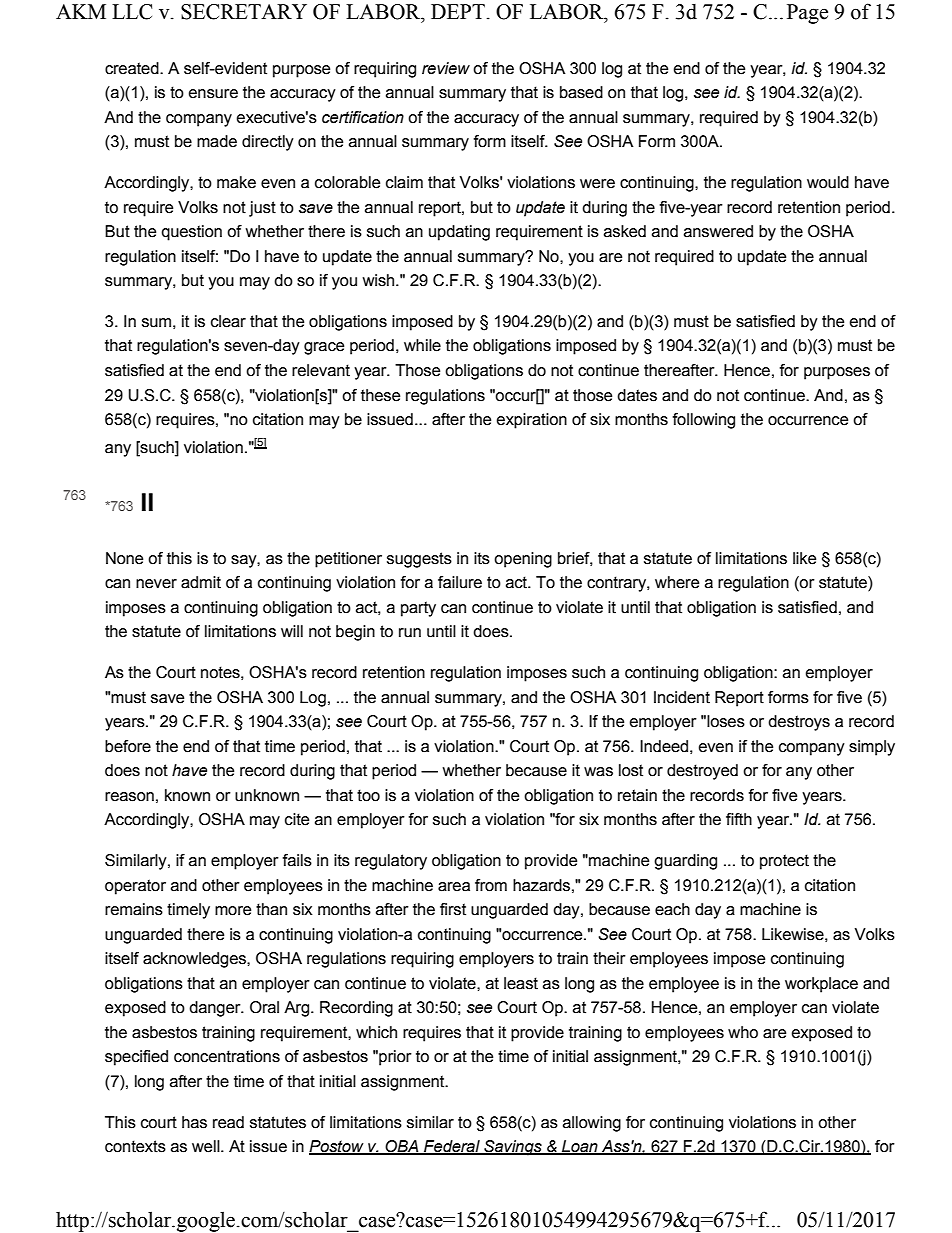  I want to click on would, so click(828, 182).
